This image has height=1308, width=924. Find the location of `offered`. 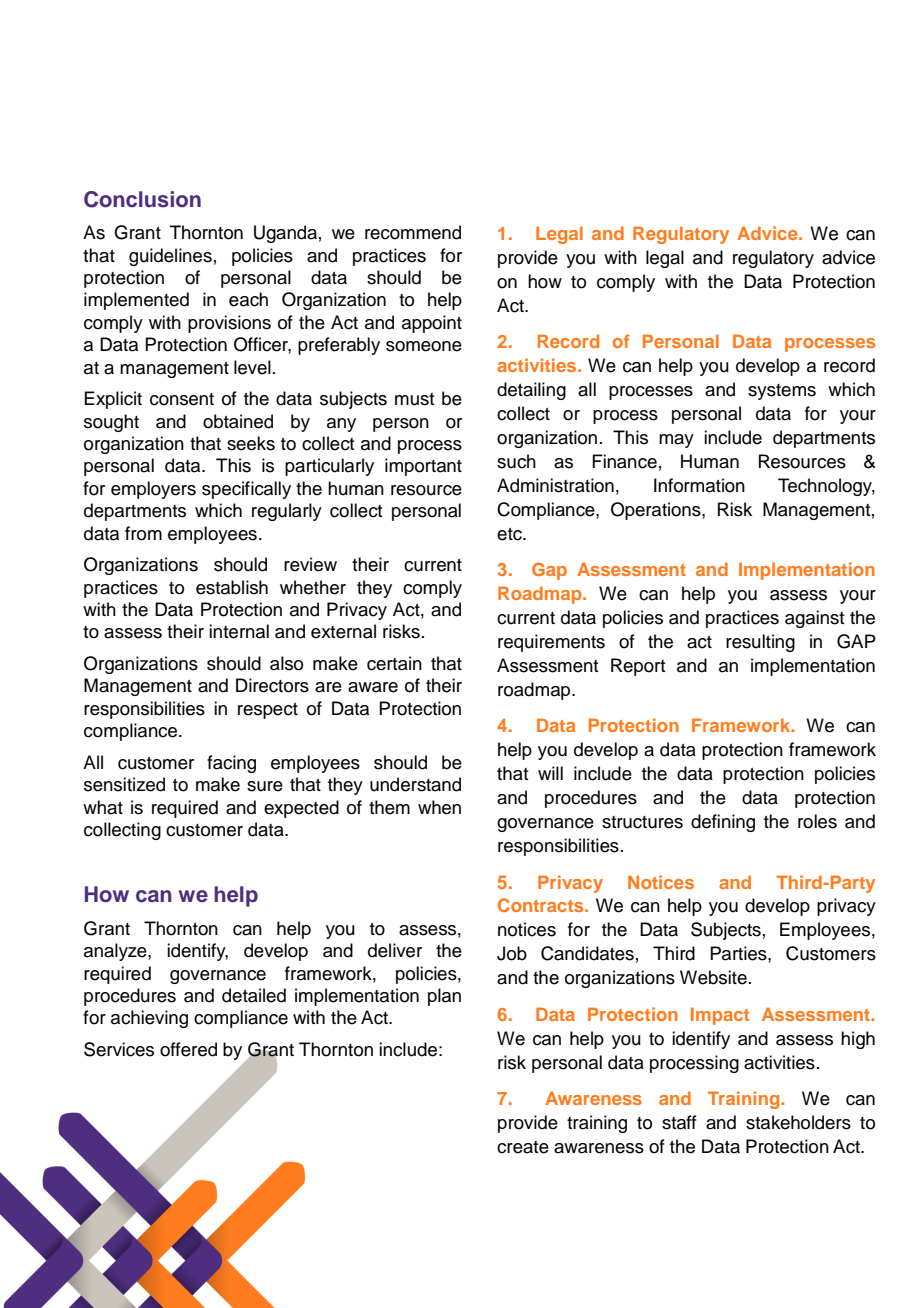

offered is located at coordinates (188, 1049).
